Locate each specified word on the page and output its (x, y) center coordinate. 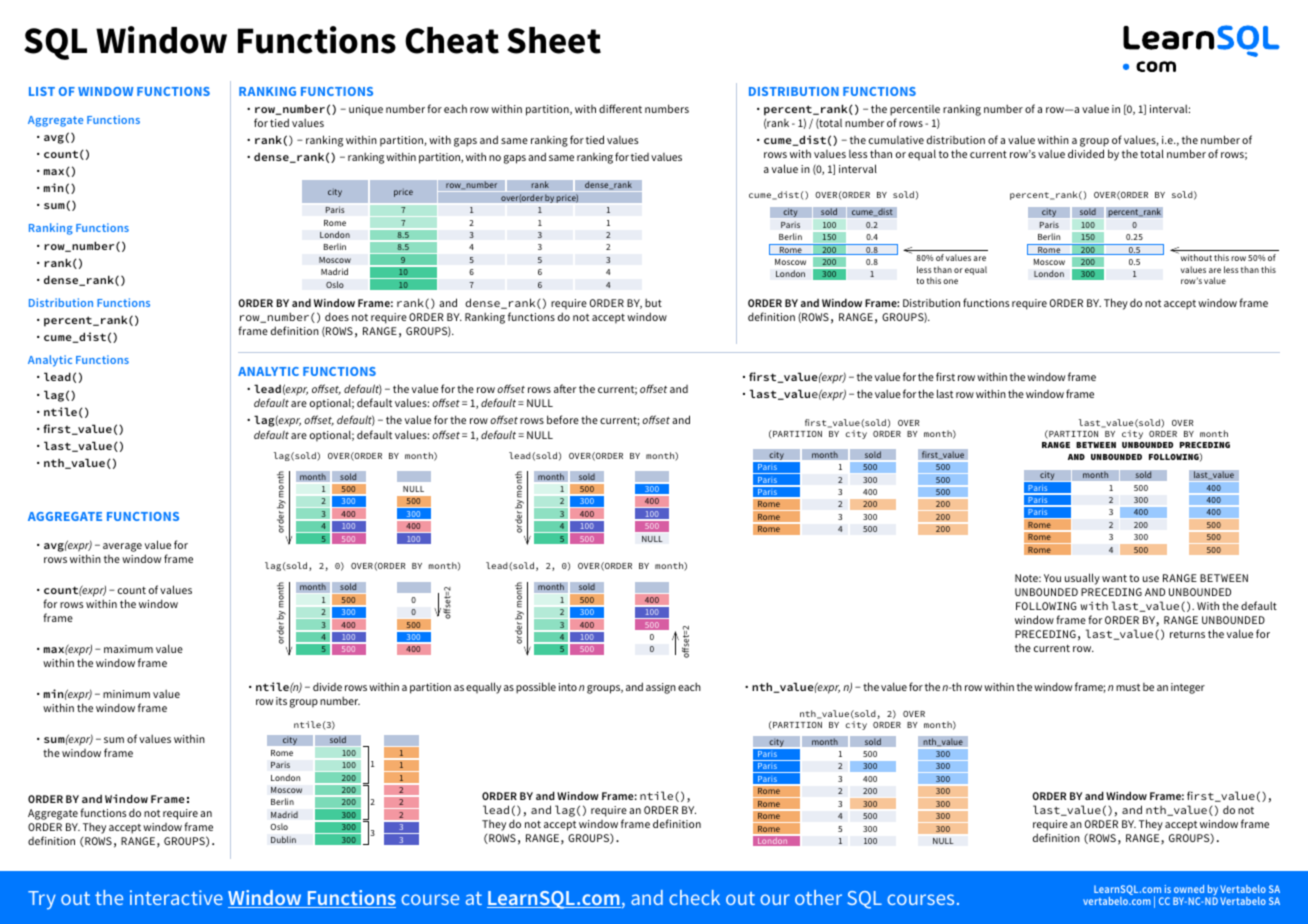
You (1052, 578)
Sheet (554, 40)
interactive (176, 897)
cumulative (896, 140)
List (42, 91)
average (122, 547)
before (563, 419)
